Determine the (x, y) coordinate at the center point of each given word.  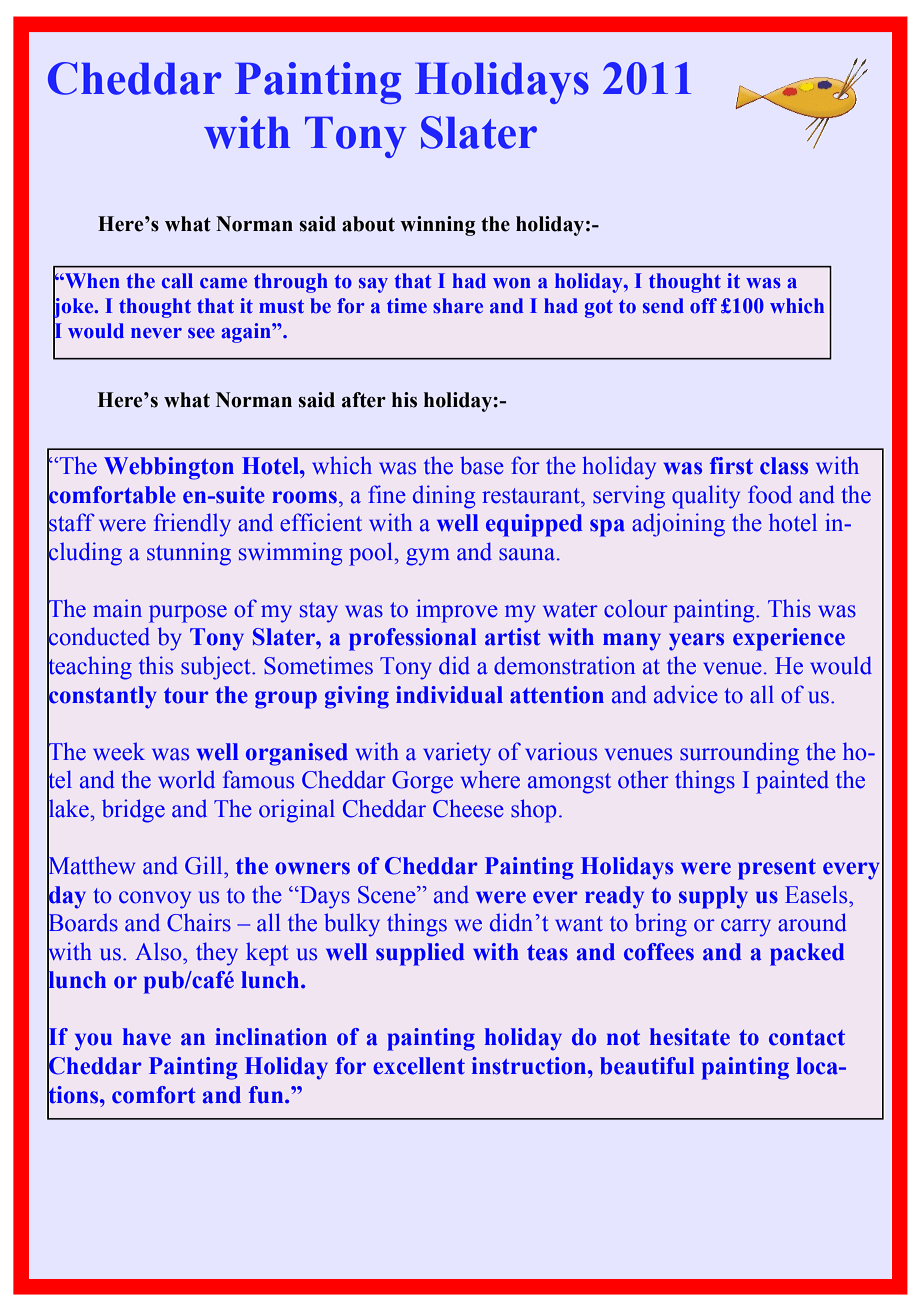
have (147, 1037)
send (663, 306)
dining (444, 497)
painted (792, 782)
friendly (192, 525)
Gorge (422, 782)
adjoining (678, 525)
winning (438, 226)
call (177, 281)
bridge (133, 811)
